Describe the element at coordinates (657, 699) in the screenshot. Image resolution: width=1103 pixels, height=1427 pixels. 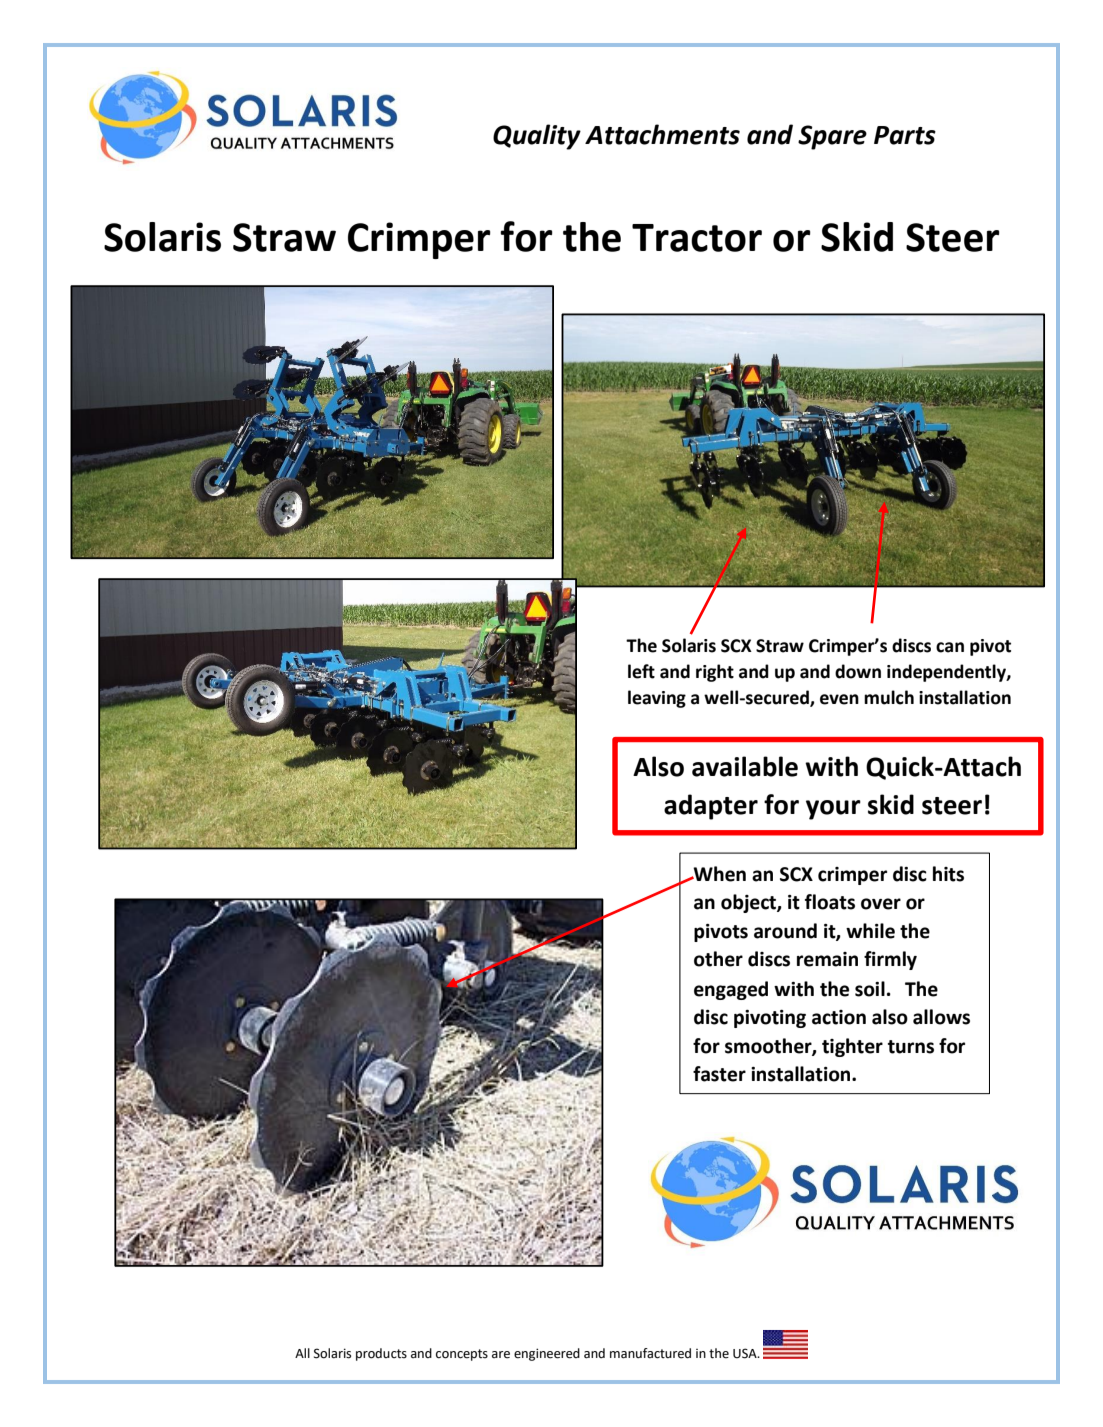
I see `leaving` at that location.
